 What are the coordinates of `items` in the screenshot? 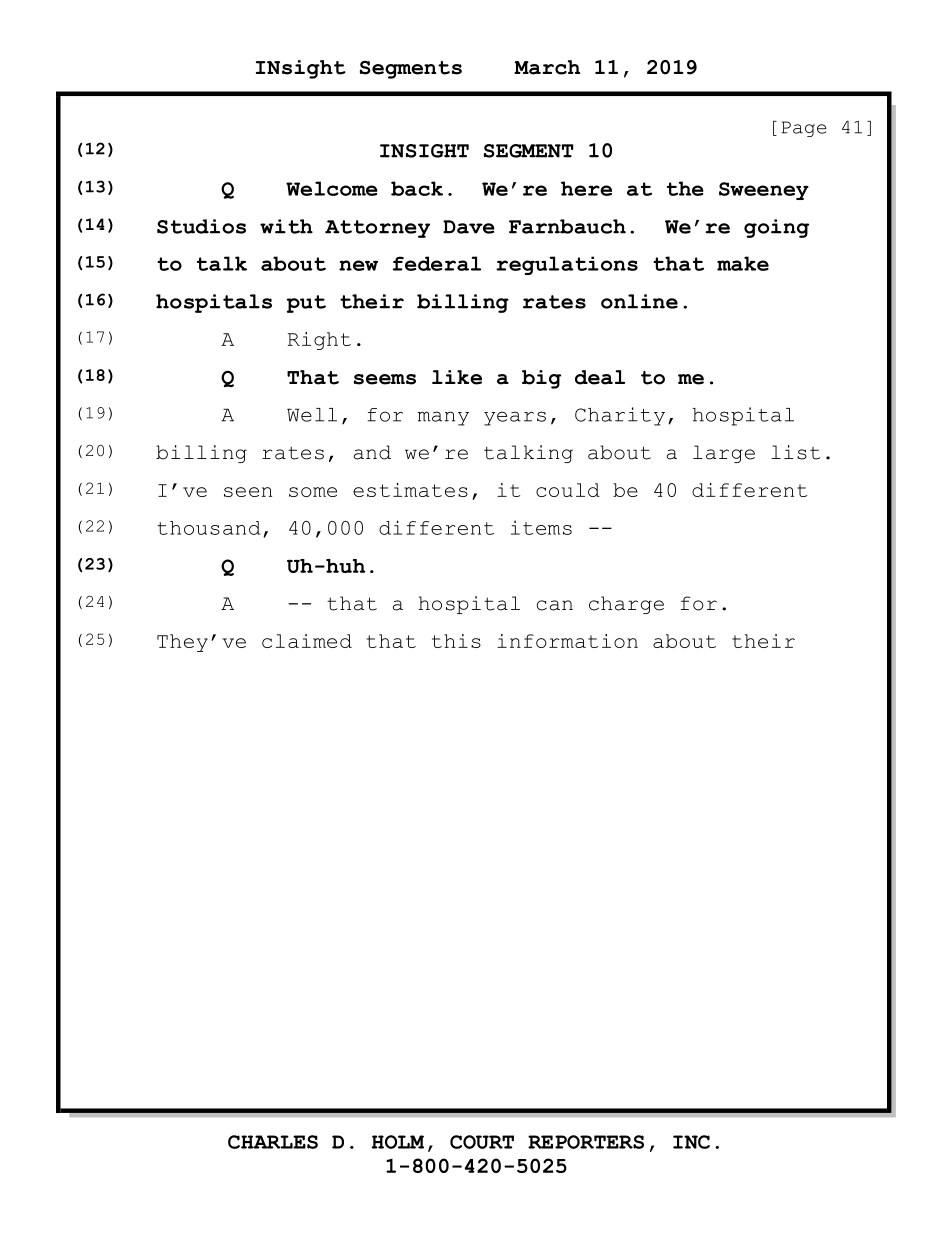 It's located at (541, 527).
